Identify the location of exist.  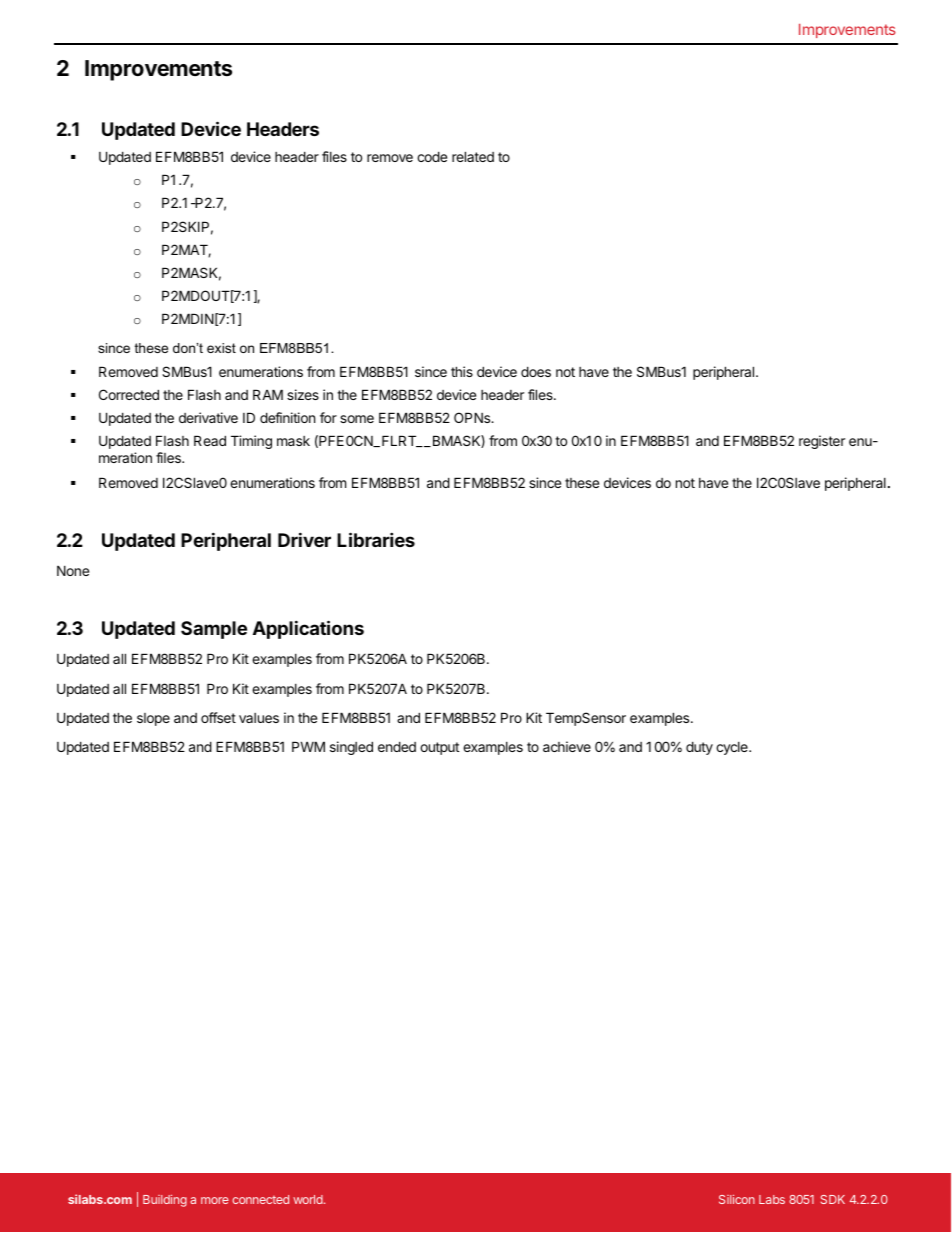
(221, 348).
